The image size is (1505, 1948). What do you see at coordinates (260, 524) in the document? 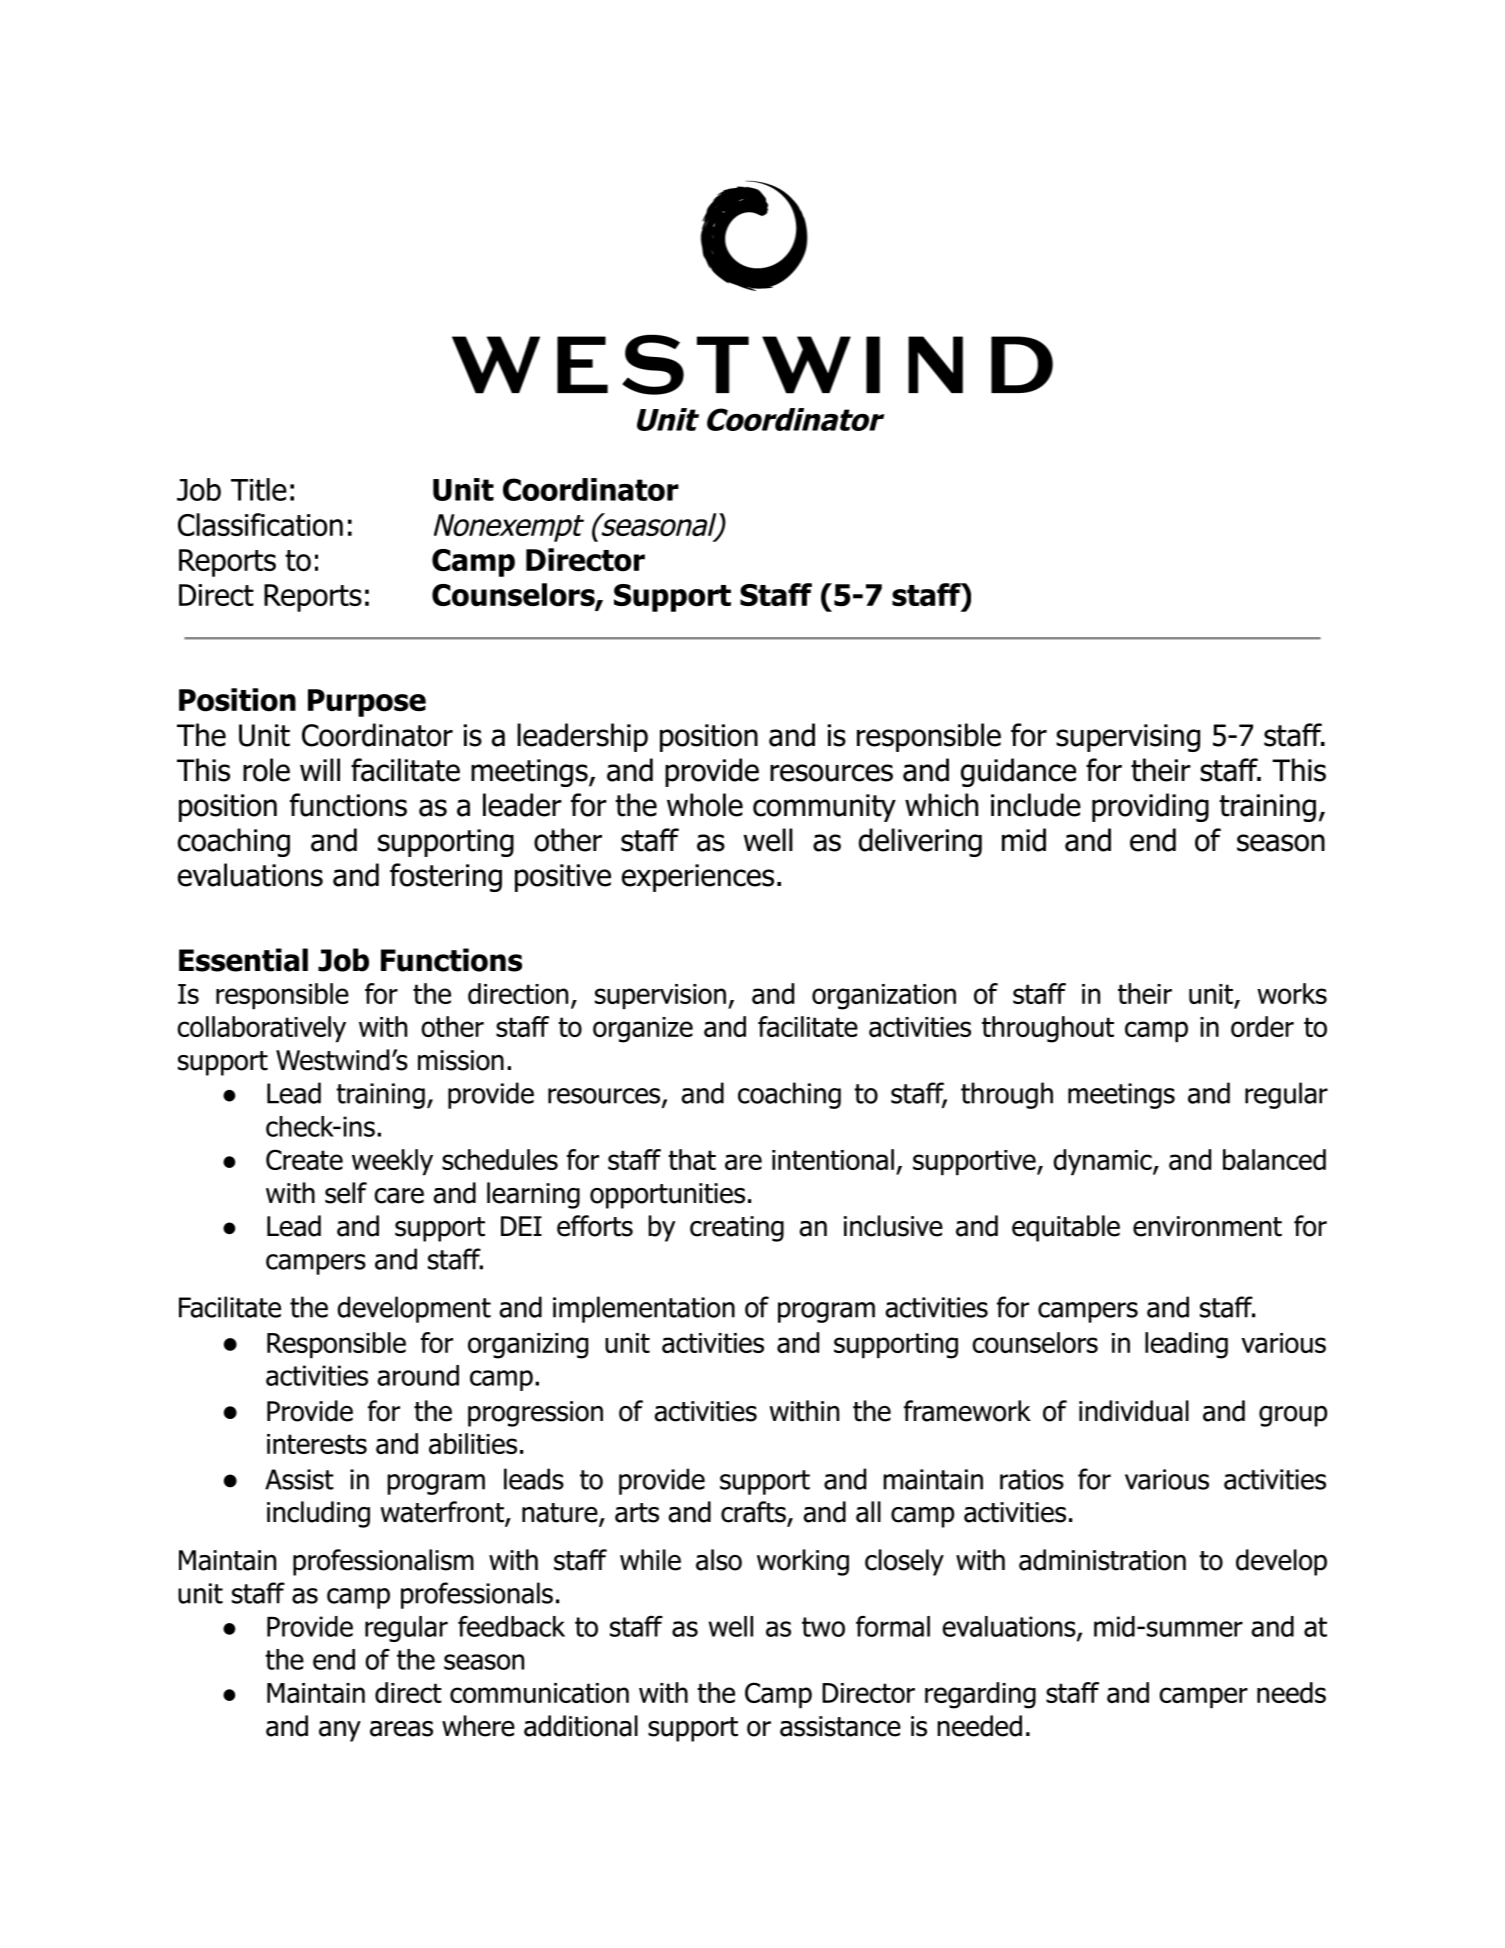
I see `Classification` at bounding box center [260, 524].
